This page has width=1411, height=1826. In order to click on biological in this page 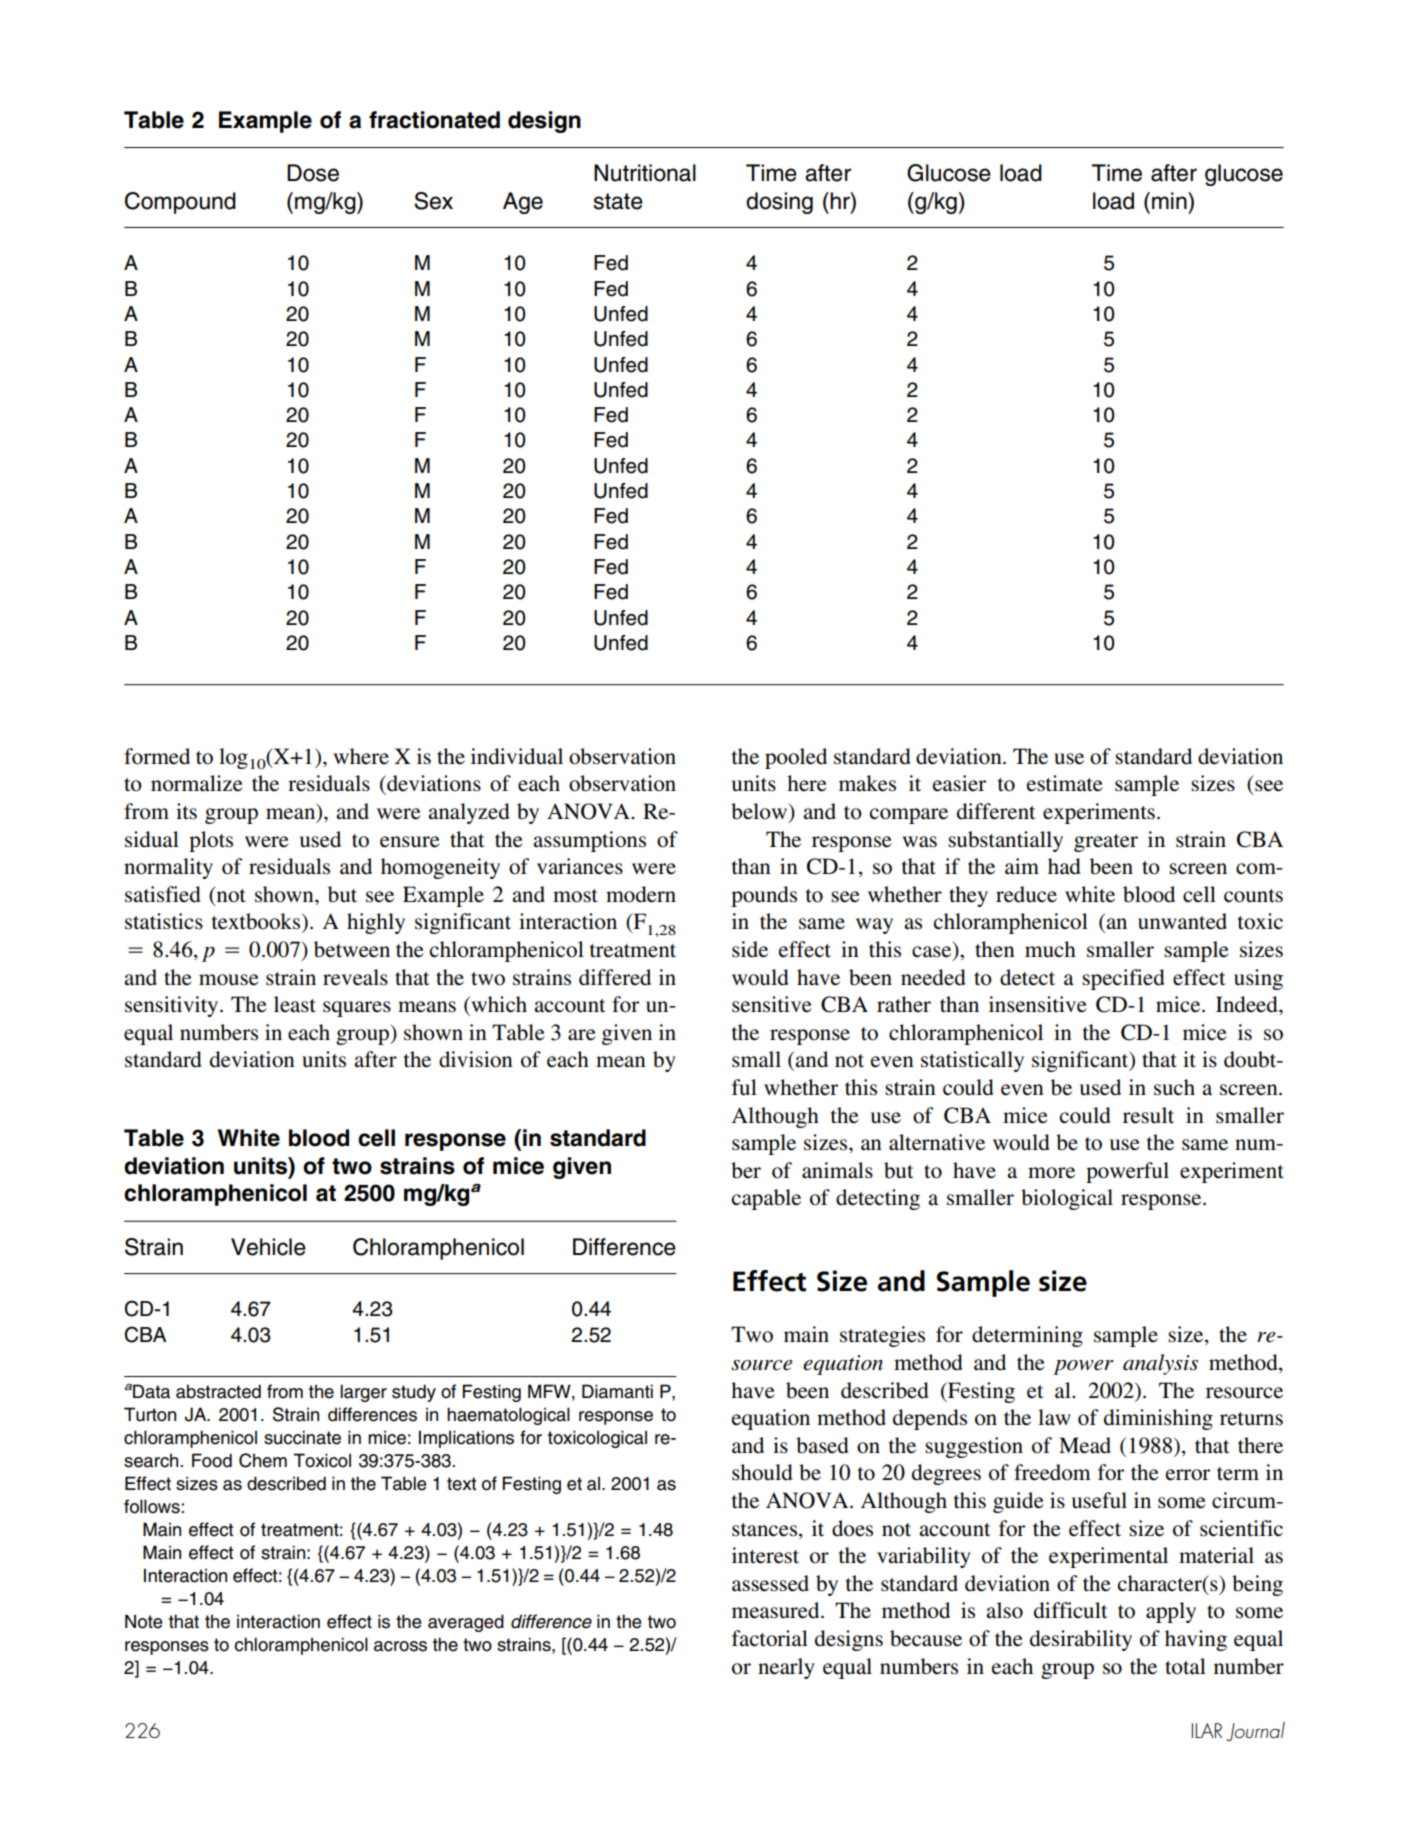, I will do `click(1067, 1199)`.
